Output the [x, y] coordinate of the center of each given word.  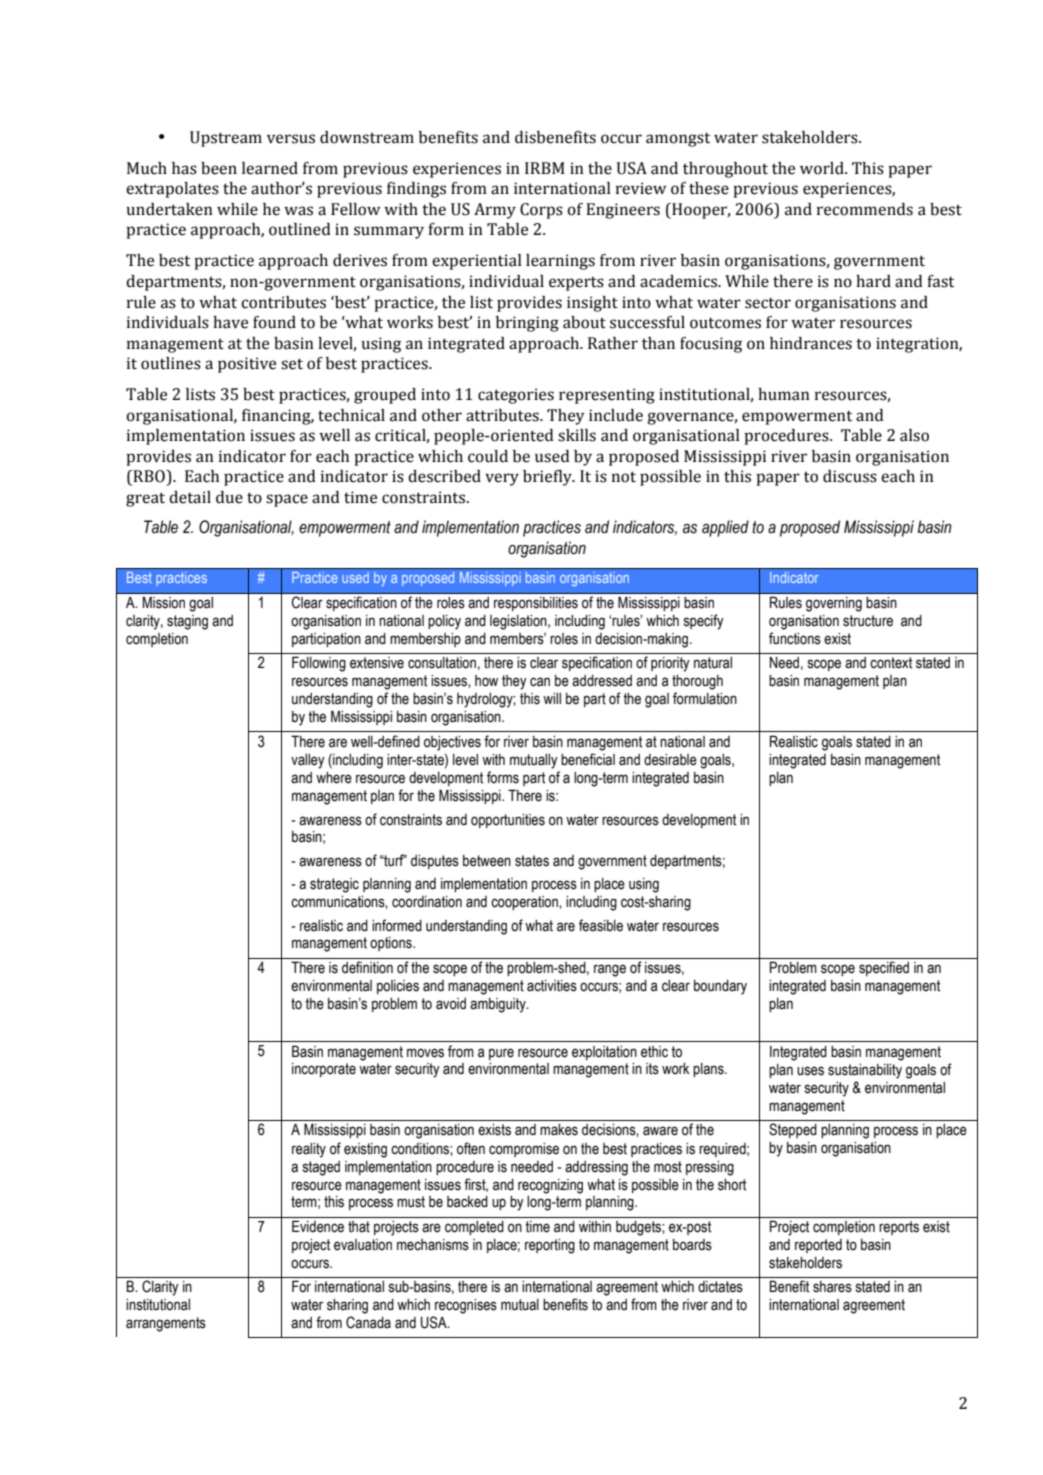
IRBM [545, 168]
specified [884, 968]
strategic [334, 885]
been [219, 168]
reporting [550, 1246]
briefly [548, 478]
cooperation [525, 903]
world [823, 168]
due [229, 497]
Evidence [318, 1226]
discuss [850, 476]
